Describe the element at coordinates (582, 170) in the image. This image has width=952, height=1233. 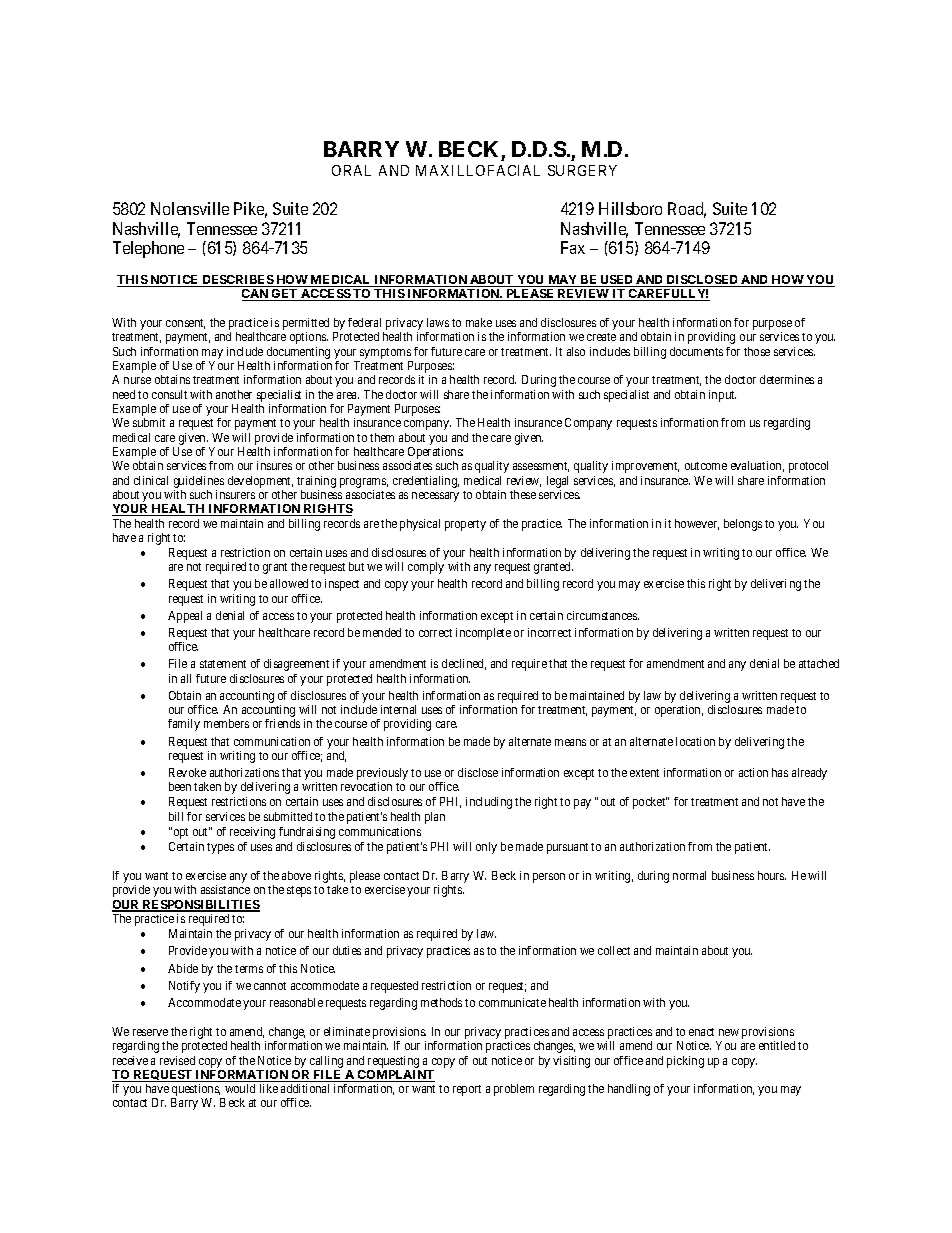
I see `SURGERY` at that location.
